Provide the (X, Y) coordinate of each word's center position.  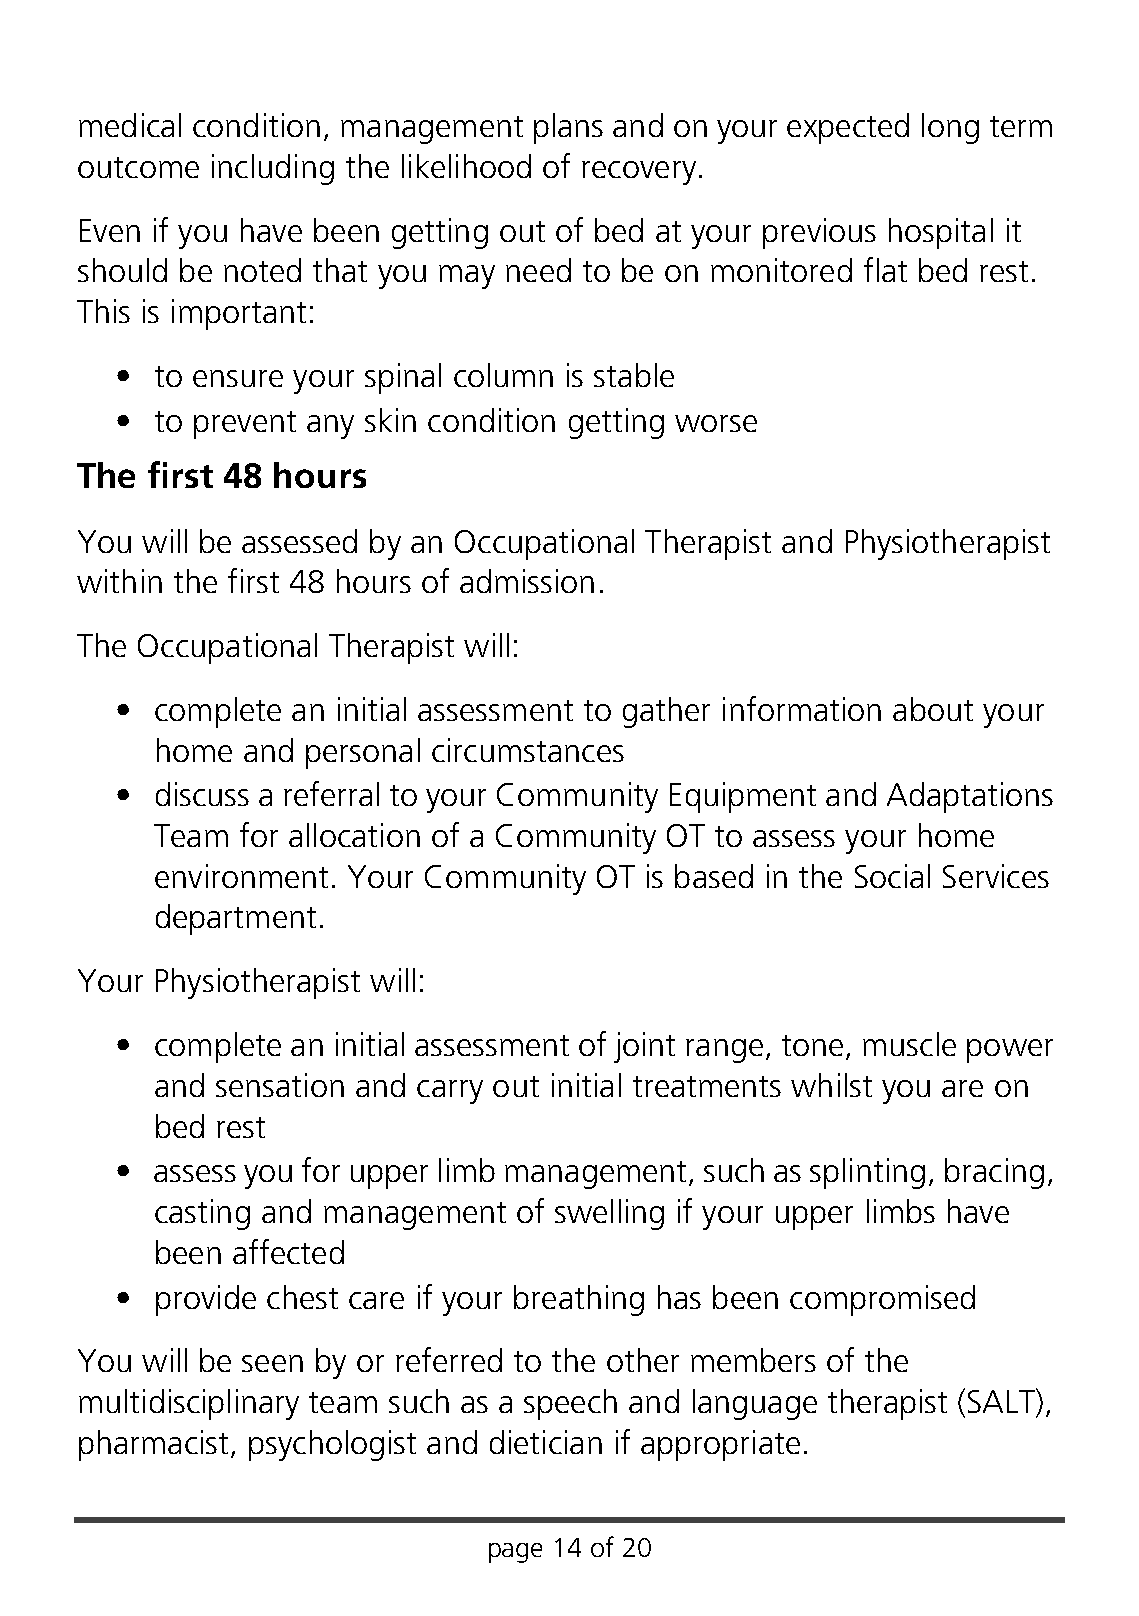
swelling (609, 1214)
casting (202, 1214)
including (273, 169)
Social (892, 876)
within (119, 581)
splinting (867, 1173)
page (515, 1553)
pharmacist (153, 1445)
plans (568, 128)
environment (241, 876)
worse (716, 423)
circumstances (528, 750)
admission (527, 581)
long (950, 128)
